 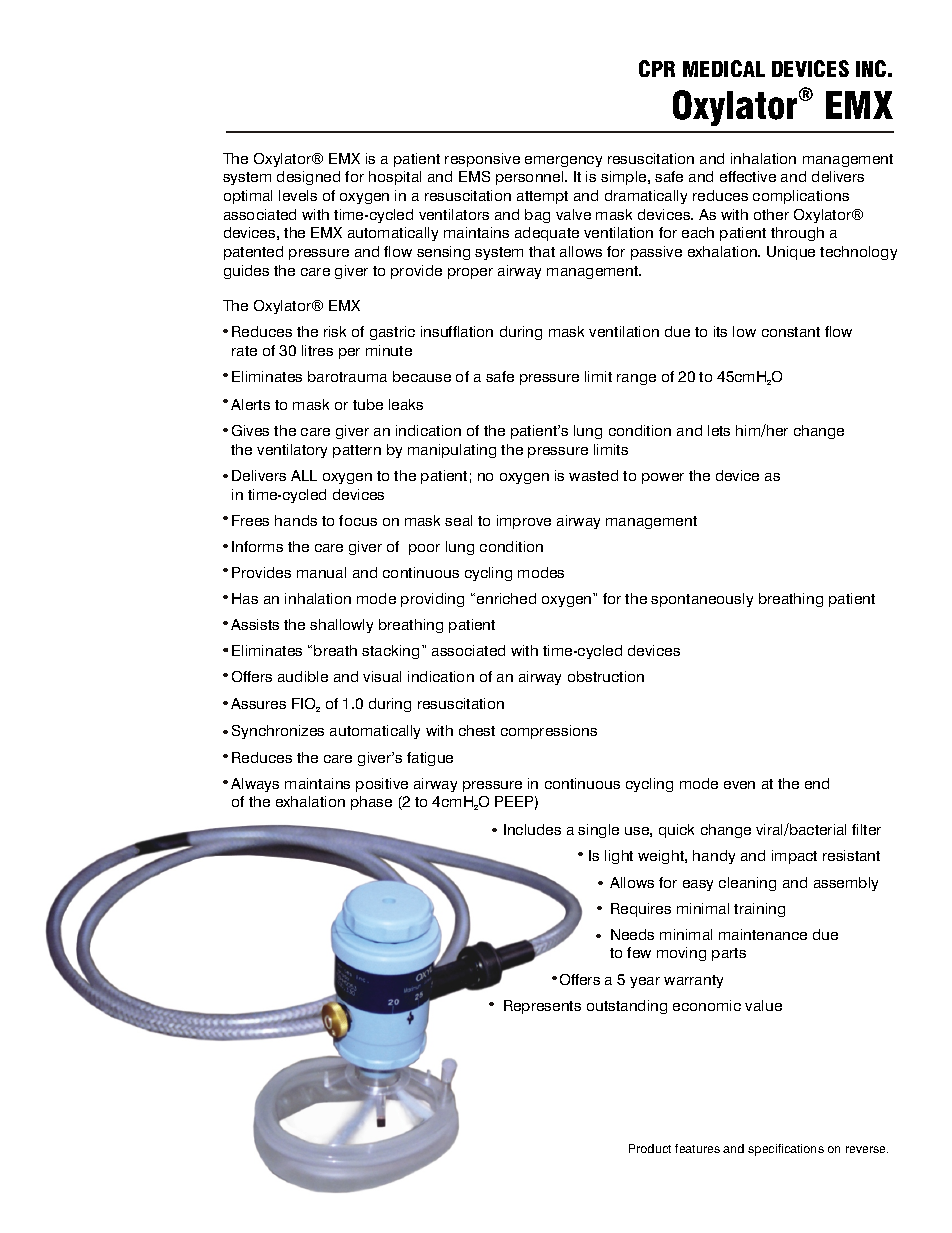 What do you see at coordinates (563, 161) in the page?
I see `emergency` at bounding box center [563, 161].
